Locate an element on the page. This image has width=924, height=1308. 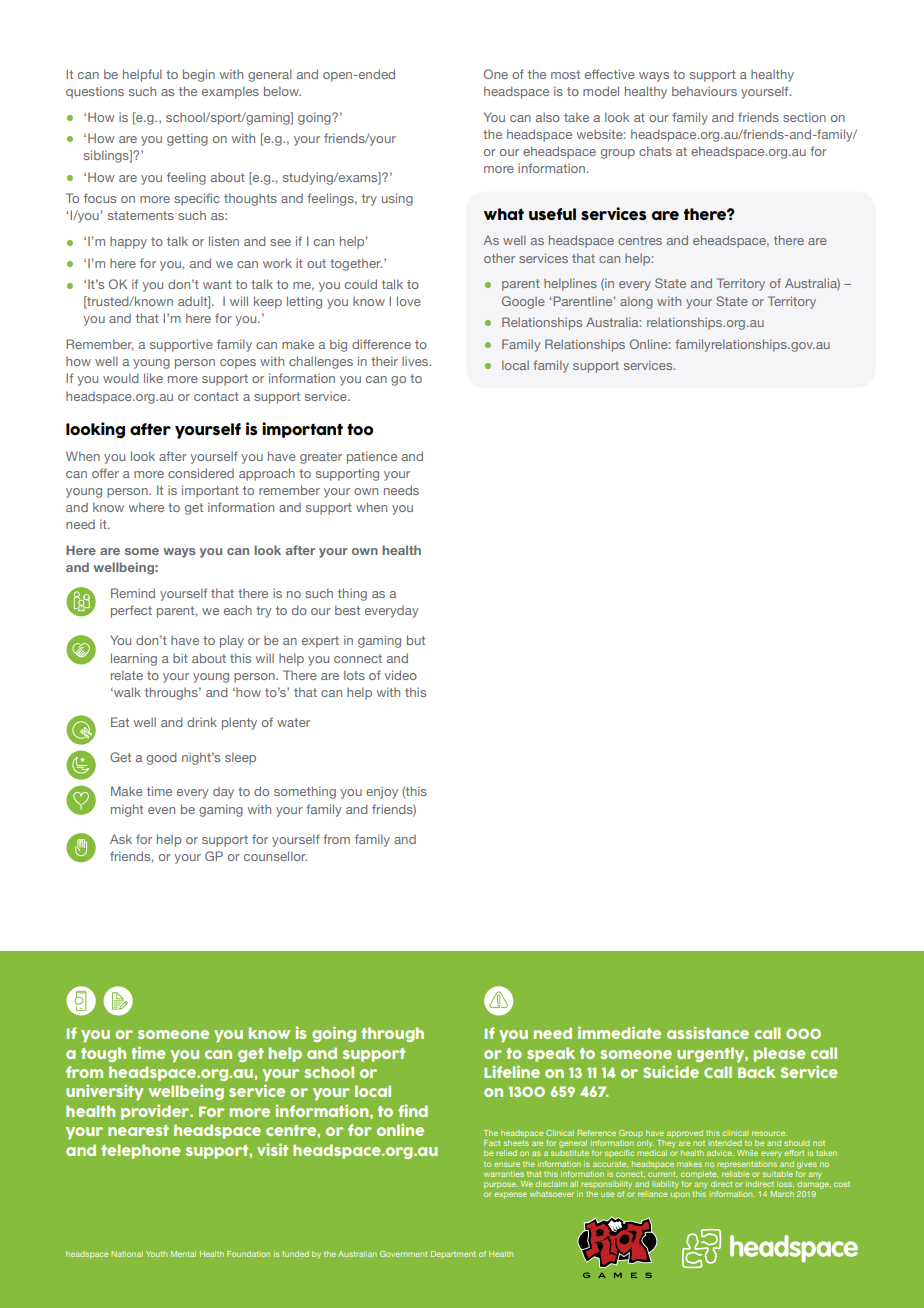
getting is located at coordinates (187, 139).
